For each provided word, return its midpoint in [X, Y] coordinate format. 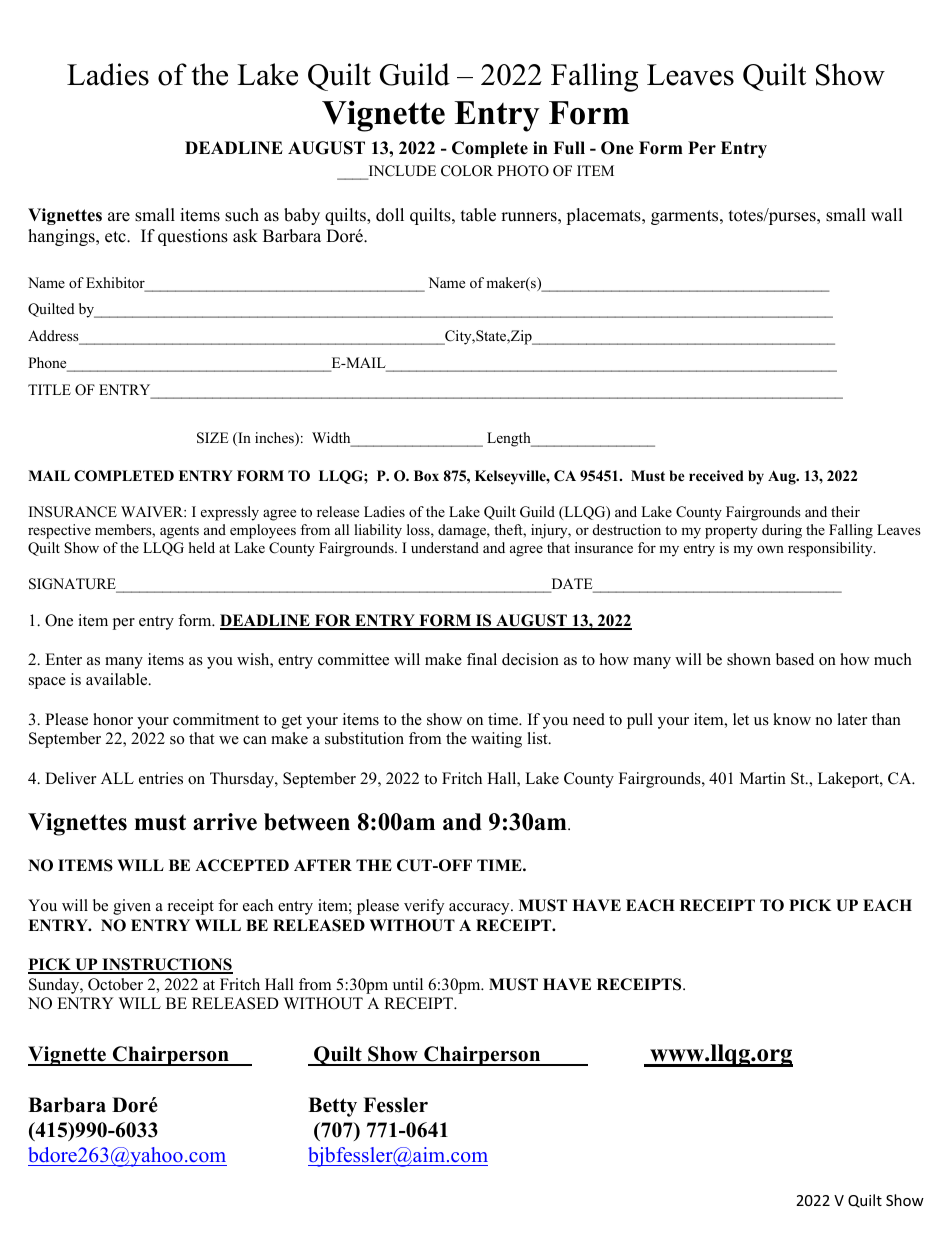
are [119, 217]
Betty [332, 1107]
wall [887, 214]
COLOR [467, 171]
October [115, 984]
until [408, 984]
